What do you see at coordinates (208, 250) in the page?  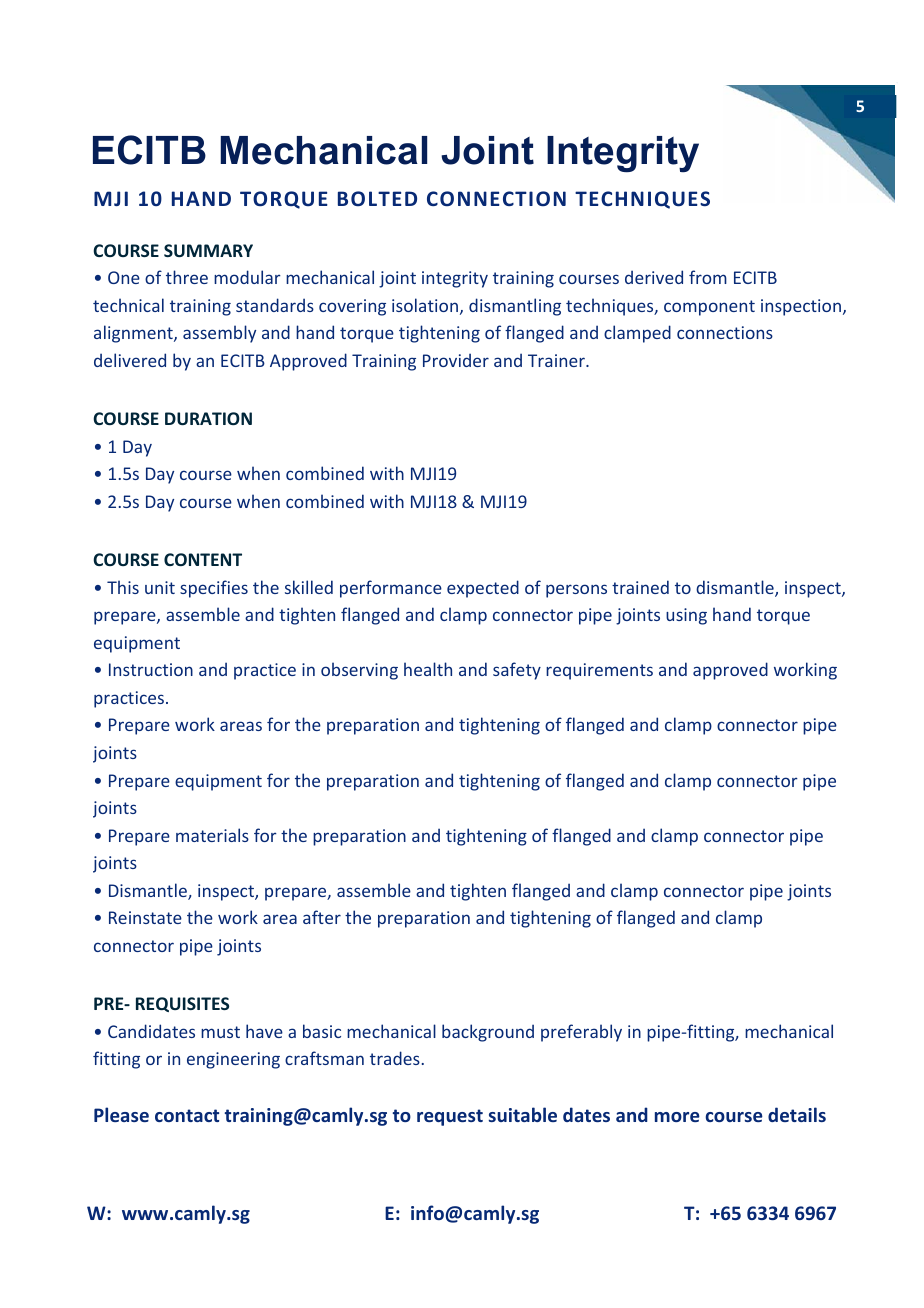 I see `SUMMARY` at bounding box center [208, 250].
